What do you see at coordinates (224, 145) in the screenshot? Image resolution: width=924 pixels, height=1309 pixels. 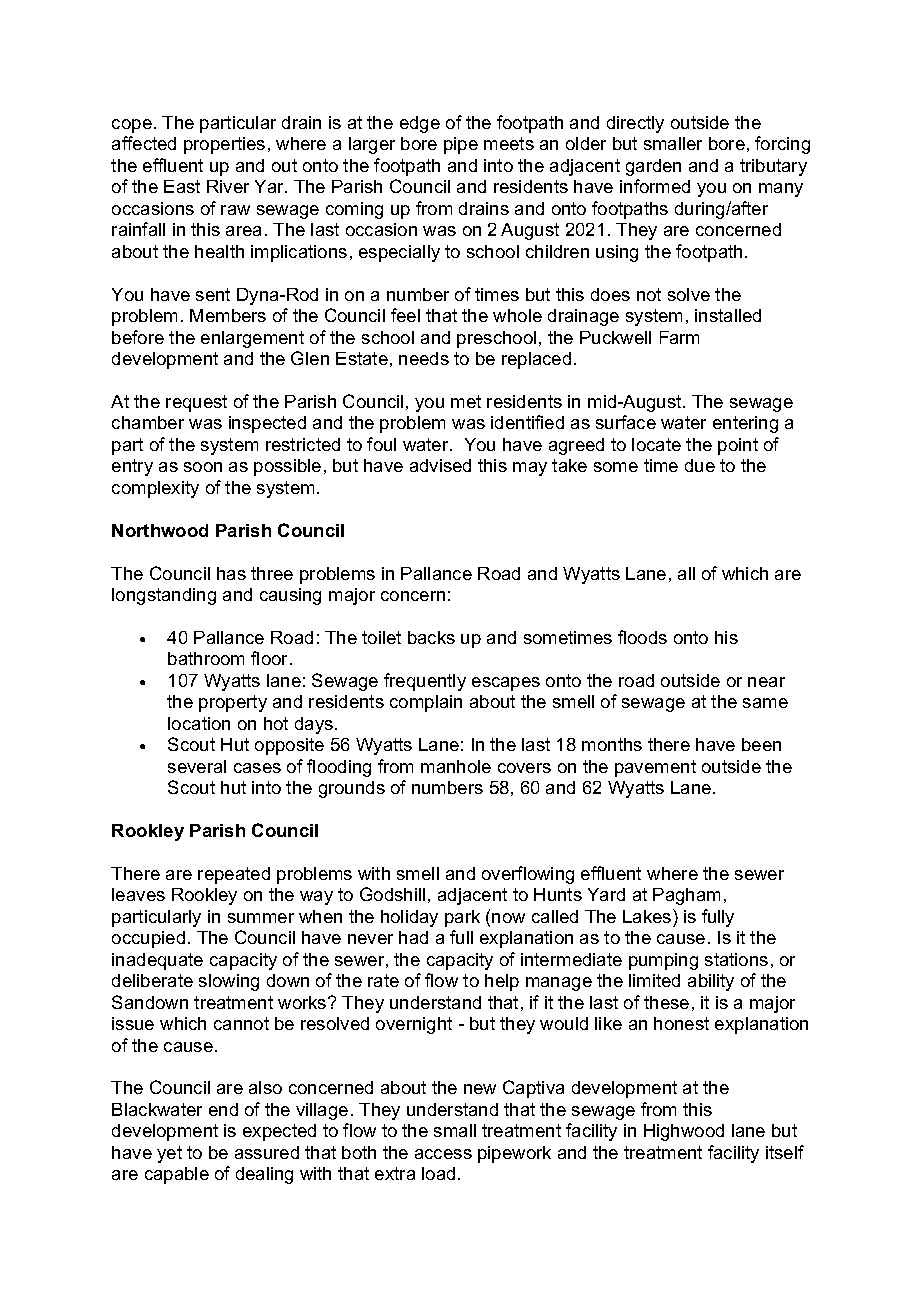 I see `properties` at bounding box center [224, 145].
